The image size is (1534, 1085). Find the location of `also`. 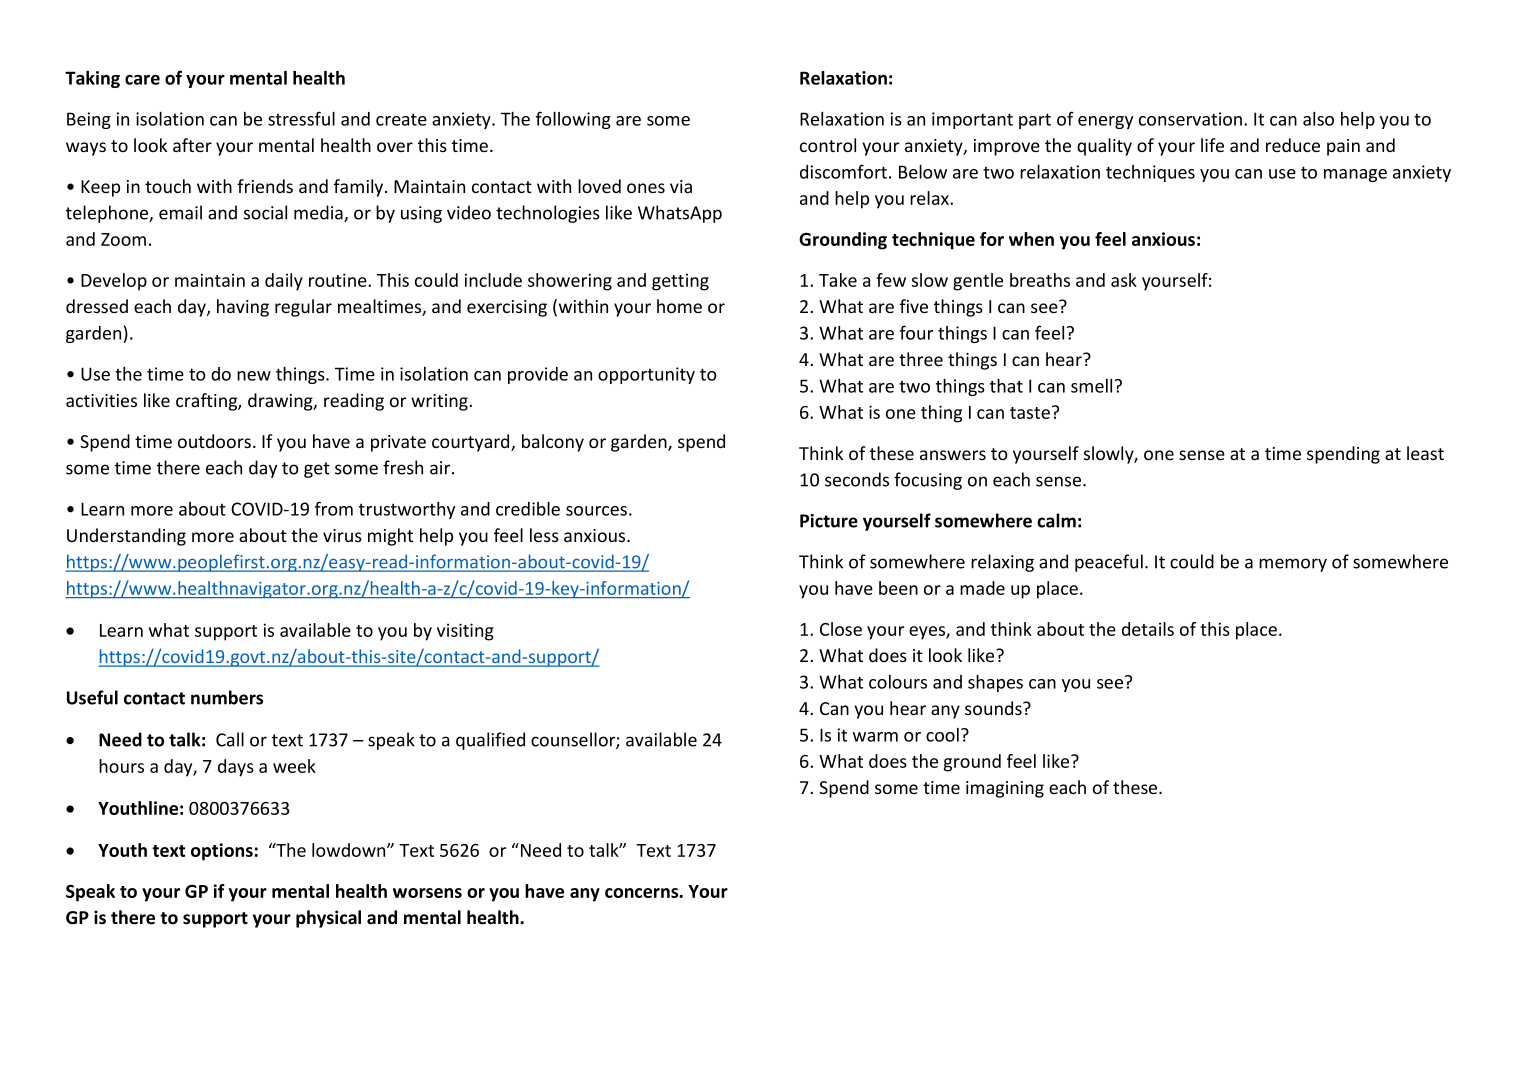

also is located at coordinates (1318, 119).
